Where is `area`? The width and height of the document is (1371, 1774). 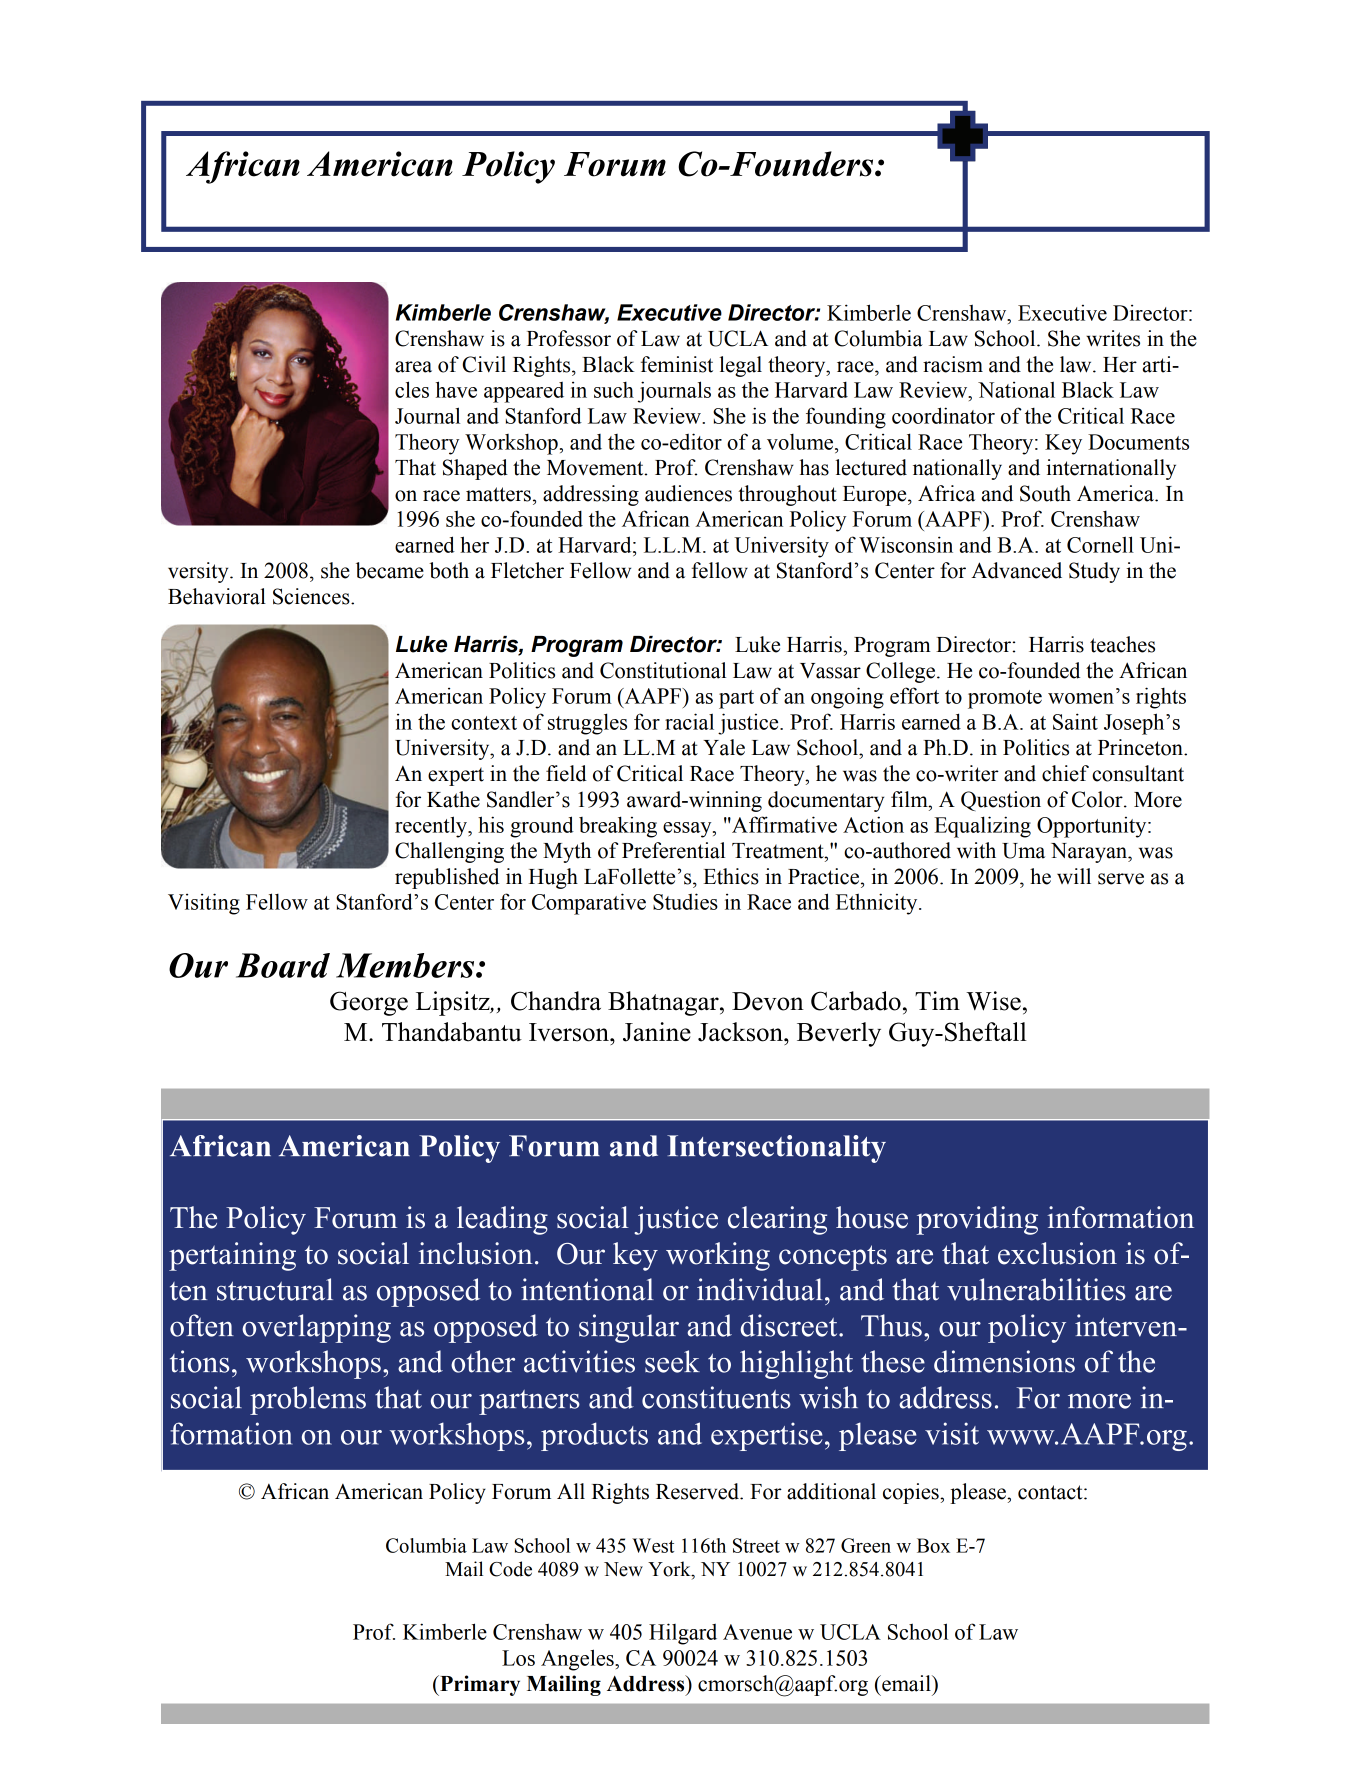 area is located at coordinates (413, 367).
